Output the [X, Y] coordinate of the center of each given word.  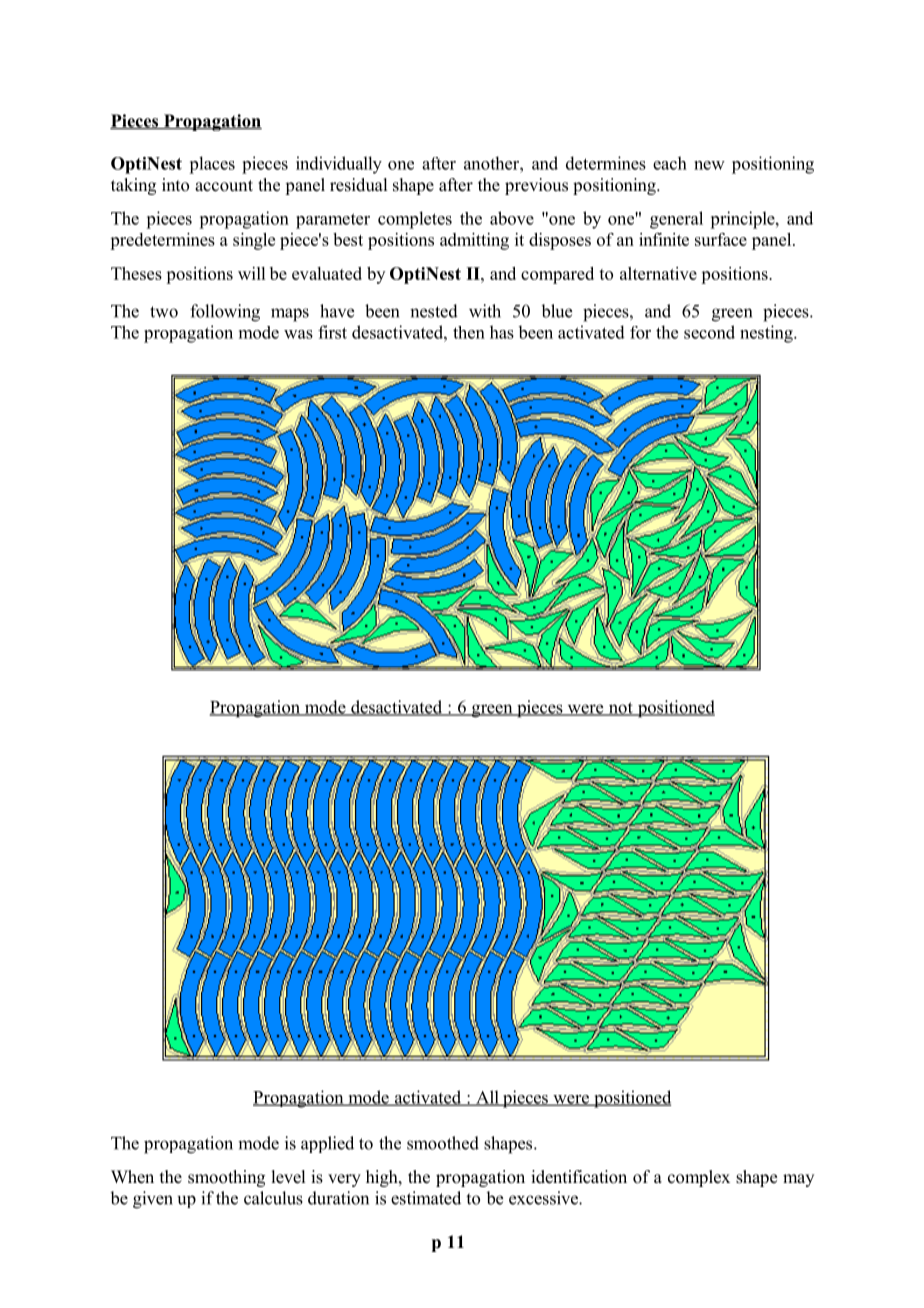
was [298, 334]
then [469, 332]
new [709, 165]
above [512, 218]
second [709, 332]
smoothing [226, 1178]
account [224, 186]
